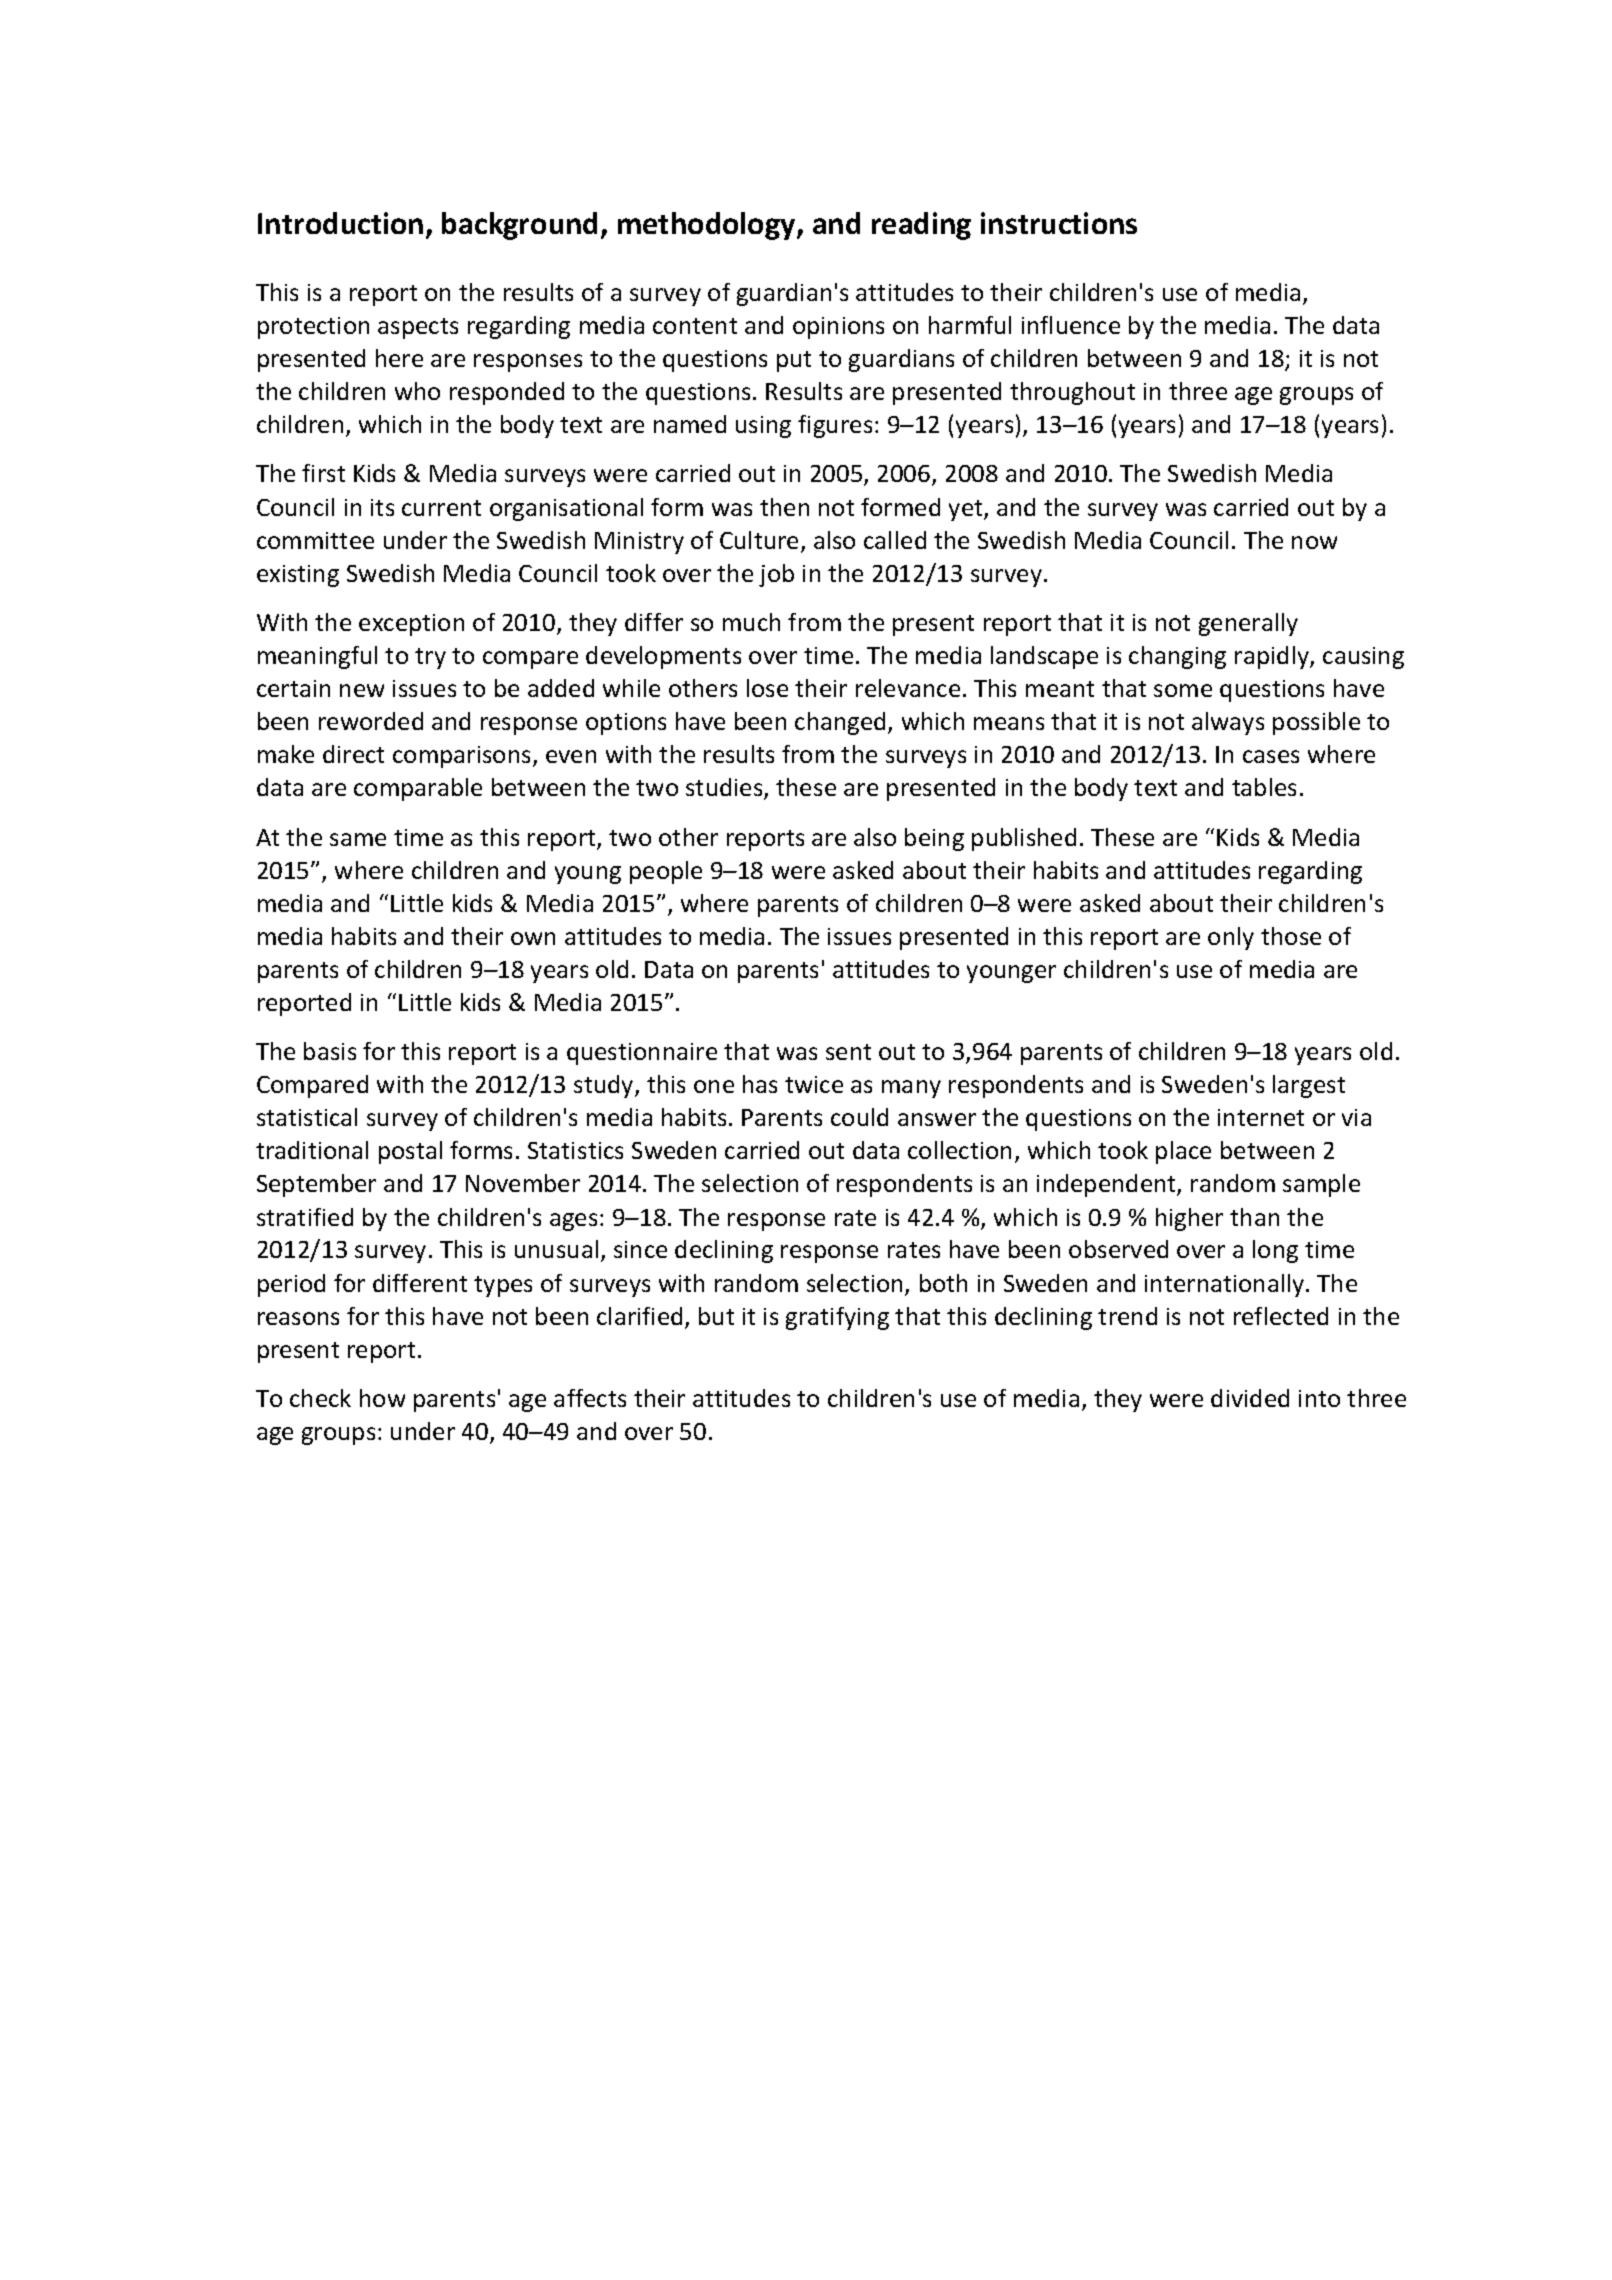 The width and height of the screenshot is (1612, 2280). I want to click on current, so click(441, 508).
